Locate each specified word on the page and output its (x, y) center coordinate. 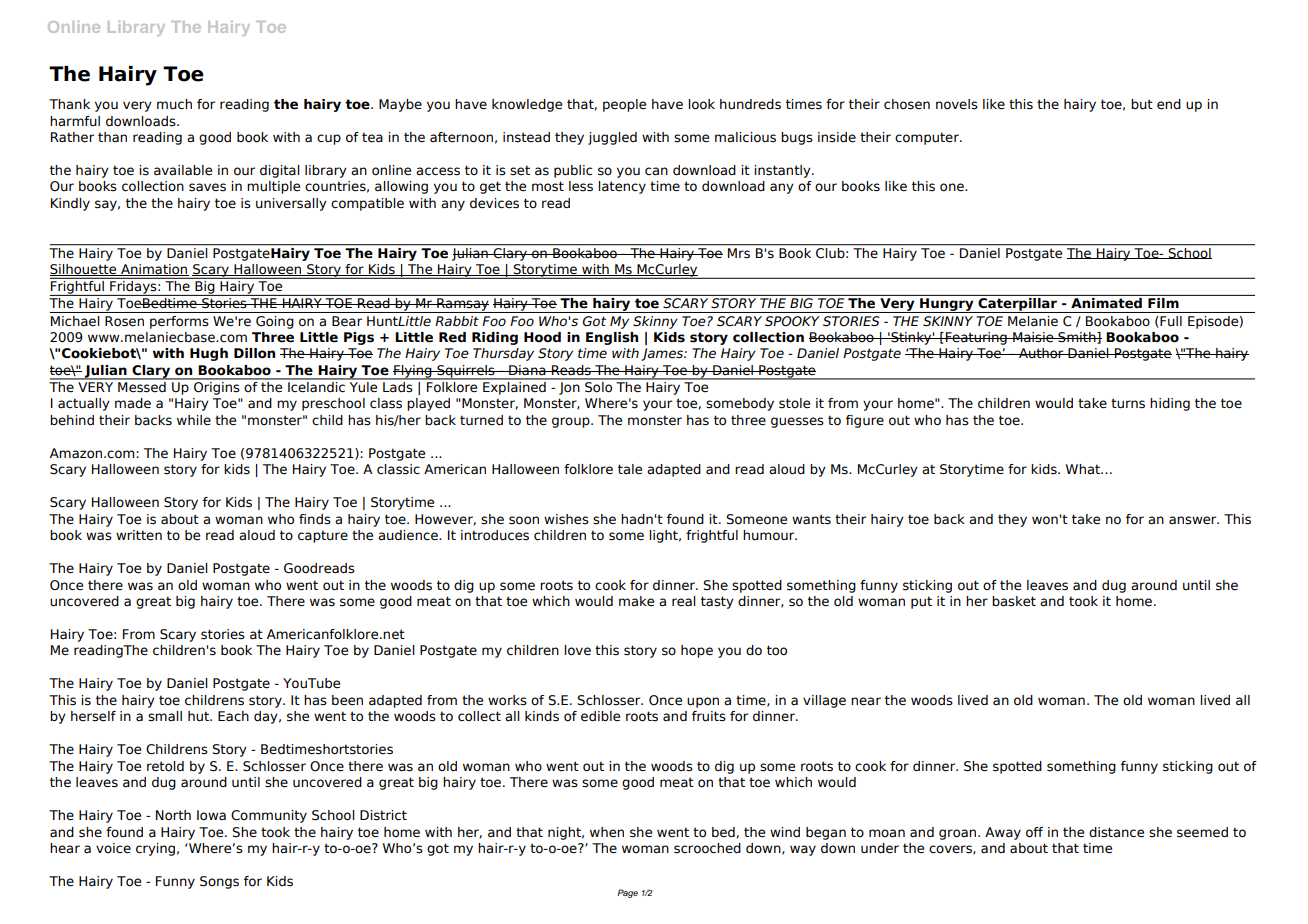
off (1034, 832)
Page (627, 893)
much (174, 104)
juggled (612, 138)
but (1142, 104)
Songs (219, 882)
